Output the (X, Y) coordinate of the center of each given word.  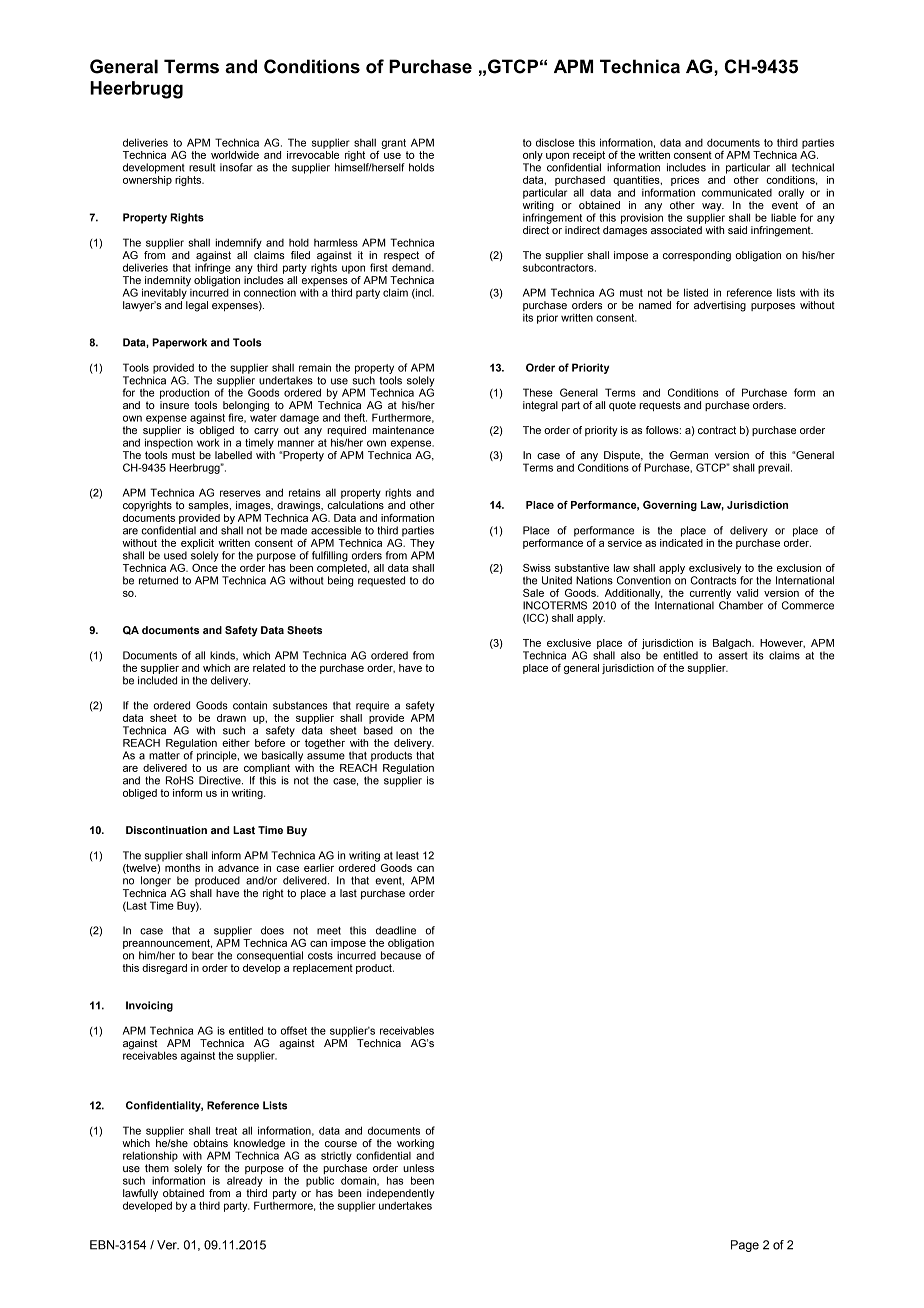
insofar (236, 167)
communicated (737, 192)
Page (745, 1246)
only (533, 157)
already (245, 1181)
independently (401, 1195)
